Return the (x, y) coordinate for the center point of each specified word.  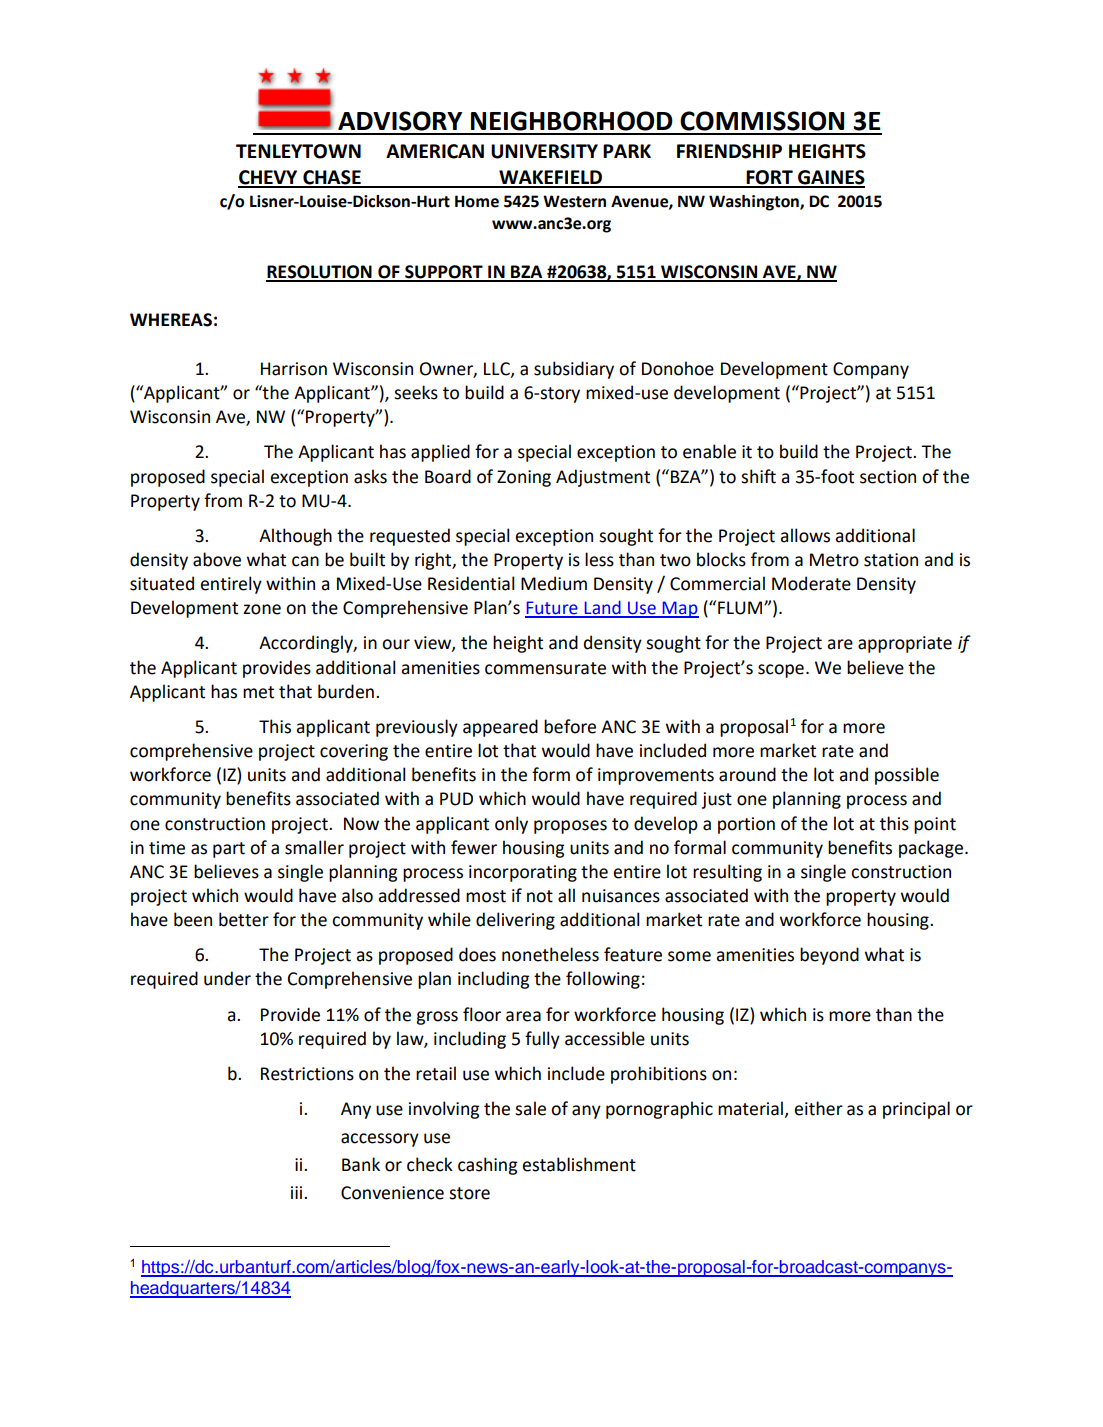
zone (262, 609)
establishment (579, 1164)
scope (781, 671)
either (818, 1108)
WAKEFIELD (550, 178)
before (570, 726)
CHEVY (269, 178)
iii (298, 1192)
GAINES (830, 178)
